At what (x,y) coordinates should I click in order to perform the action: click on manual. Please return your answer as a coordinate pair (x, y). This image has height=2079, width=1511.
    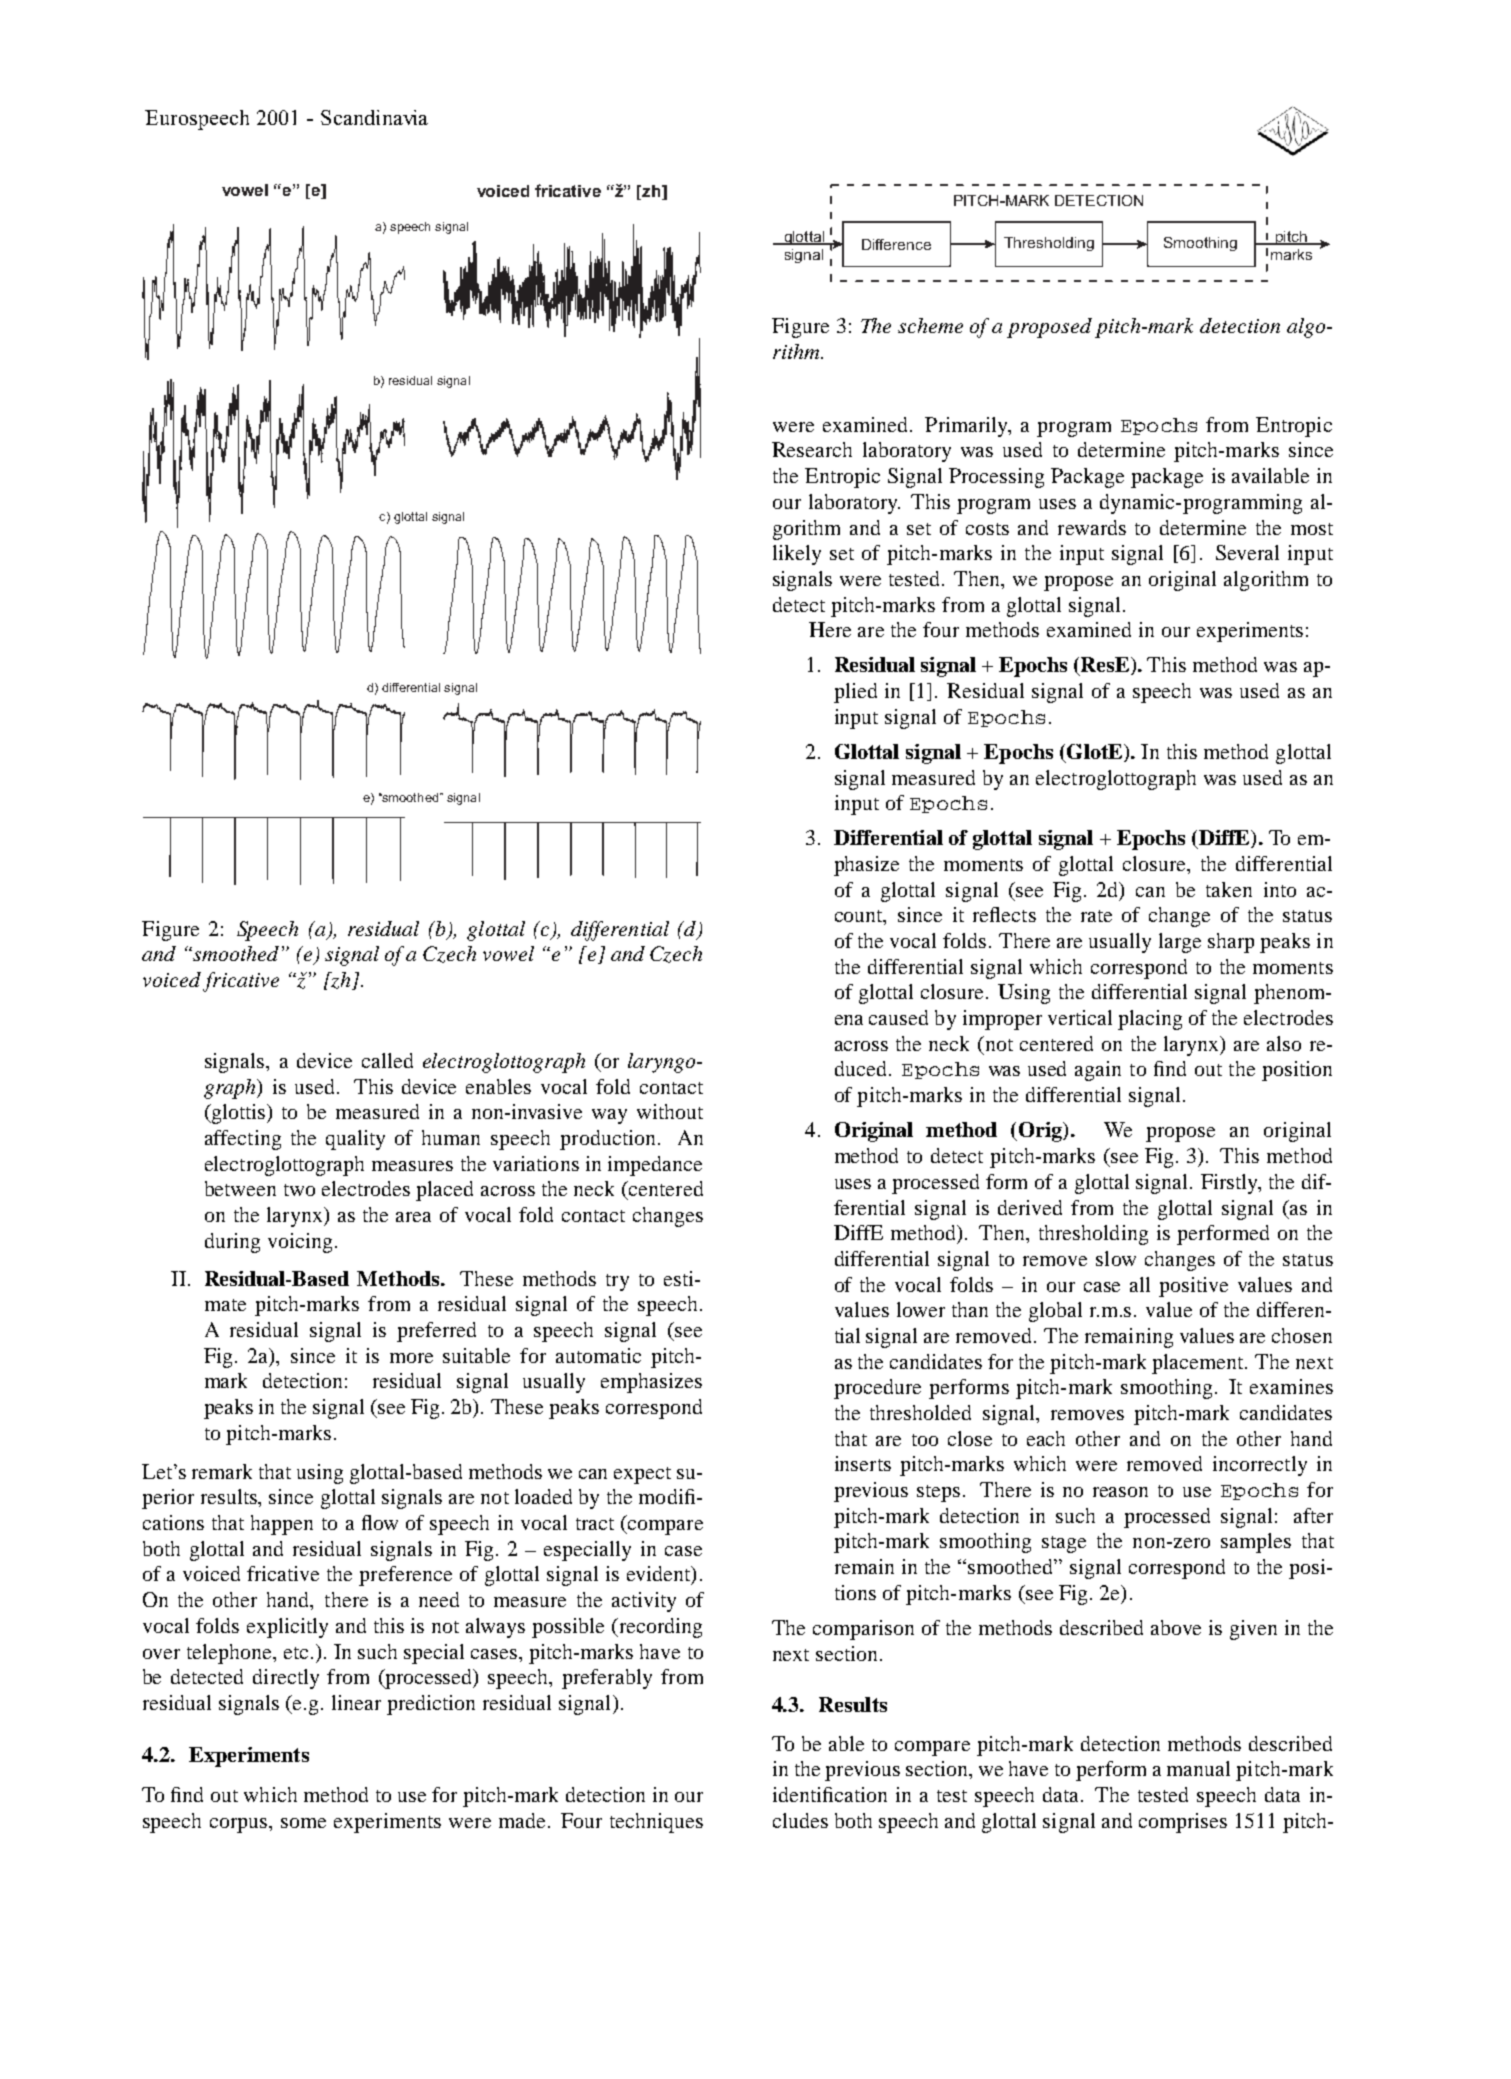
    Looking at the image, I should click on (1198, 1768).
